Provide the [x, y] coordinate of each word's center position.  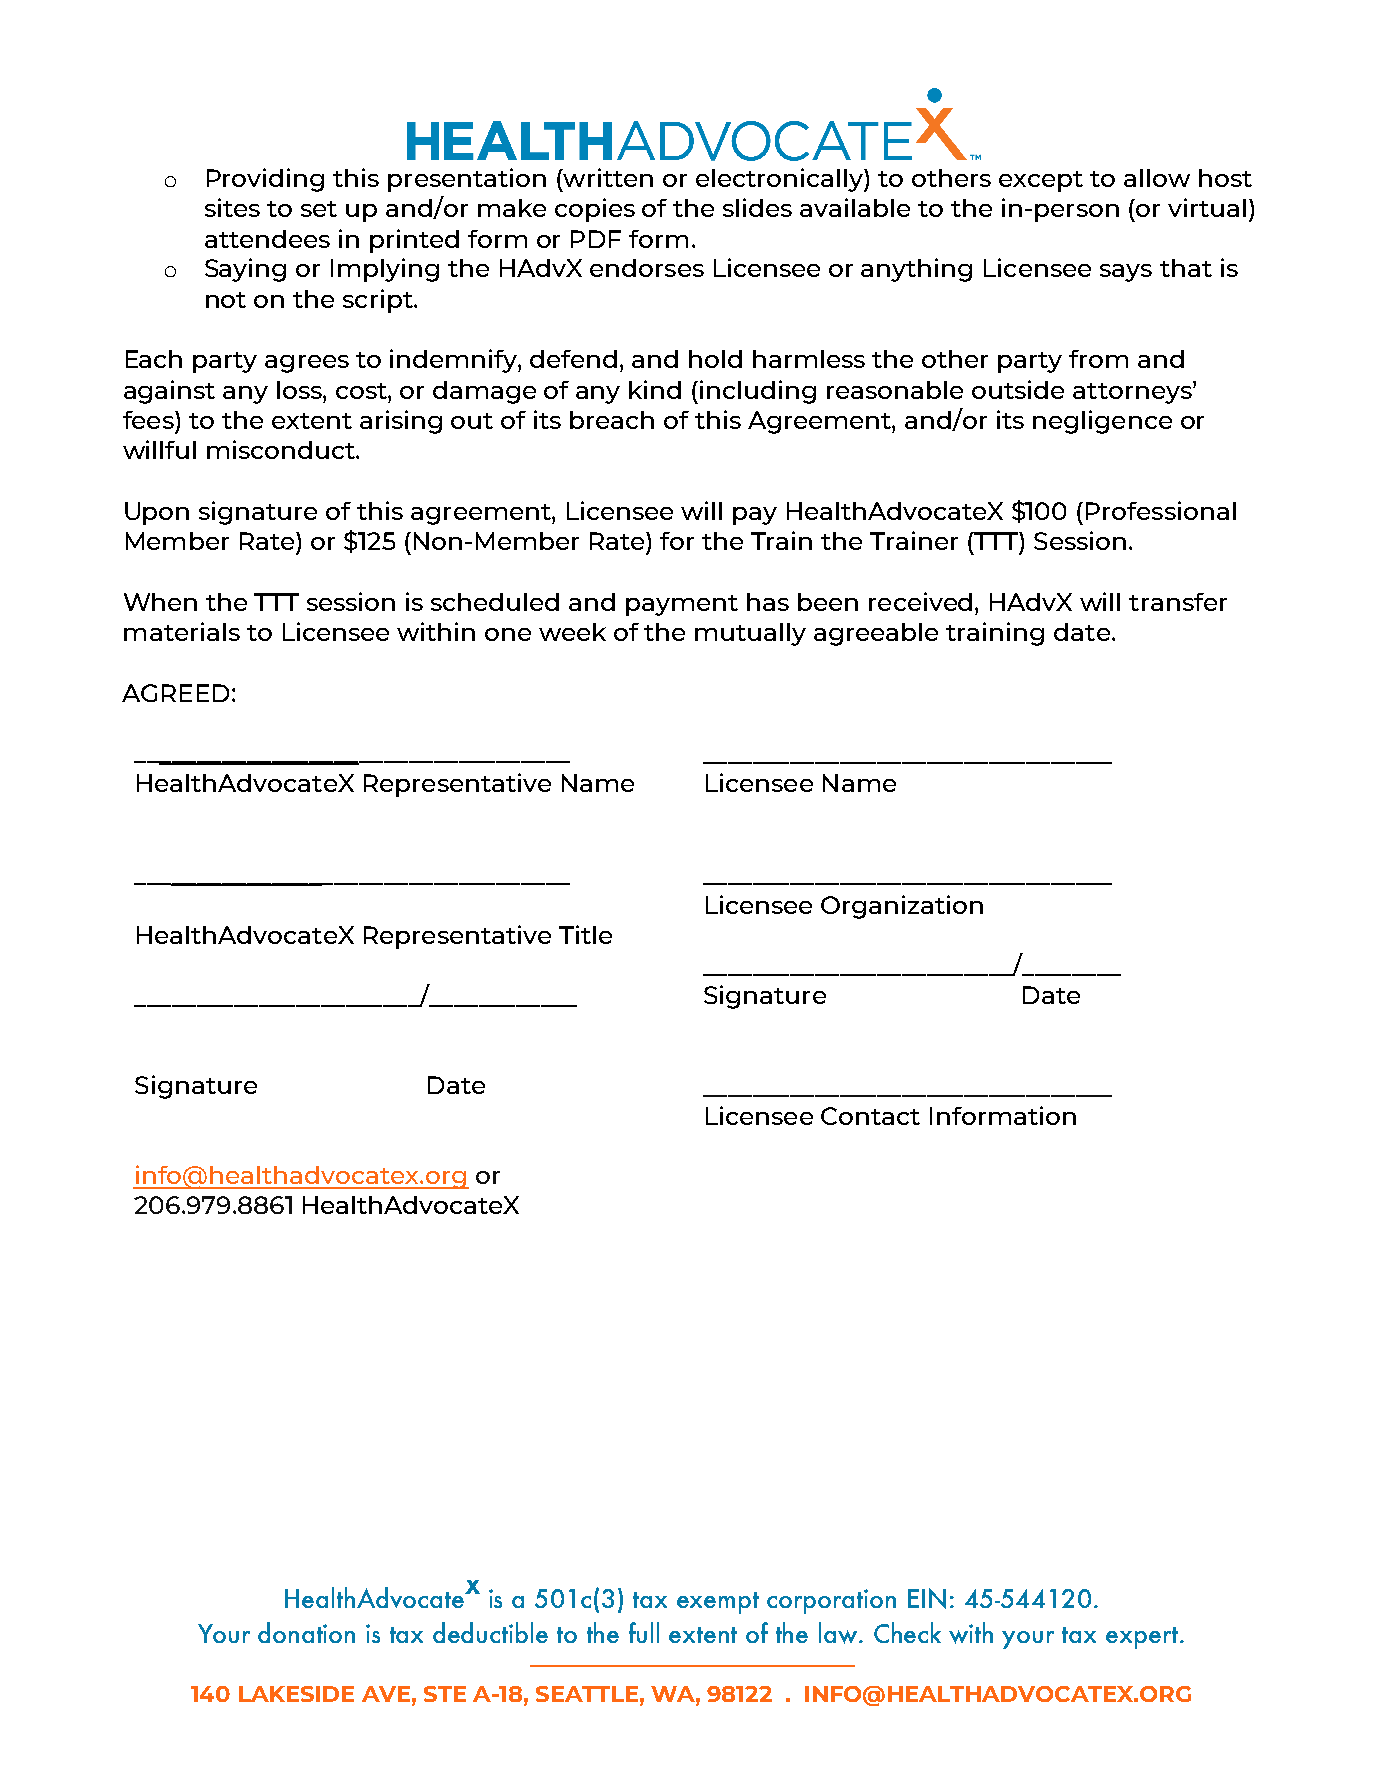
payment [682, 605]
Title [585, 934]
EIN [927, 1598]
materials [182, 631]
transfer [1178, 602]
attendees [267, 239]
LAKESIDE [296, 1694]
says [1126, 273]
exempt [718, 1603]
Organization [902, 907]
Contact [870, 1116]
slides [757, 207]
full [644, 1632]
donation [306, 1632]
